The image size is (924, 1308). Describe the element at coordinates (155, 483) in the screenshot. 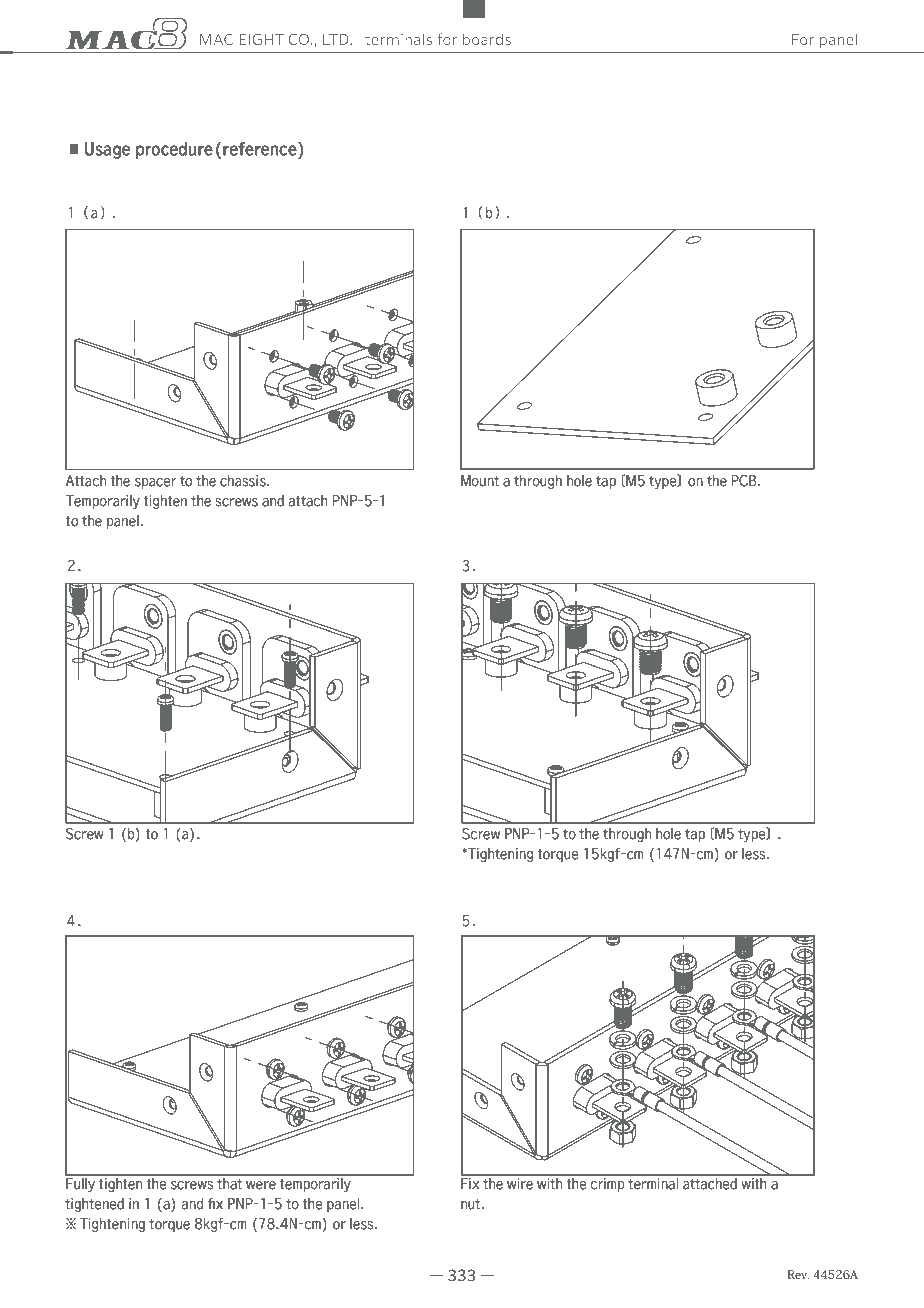

I see `spacer` at that location.
